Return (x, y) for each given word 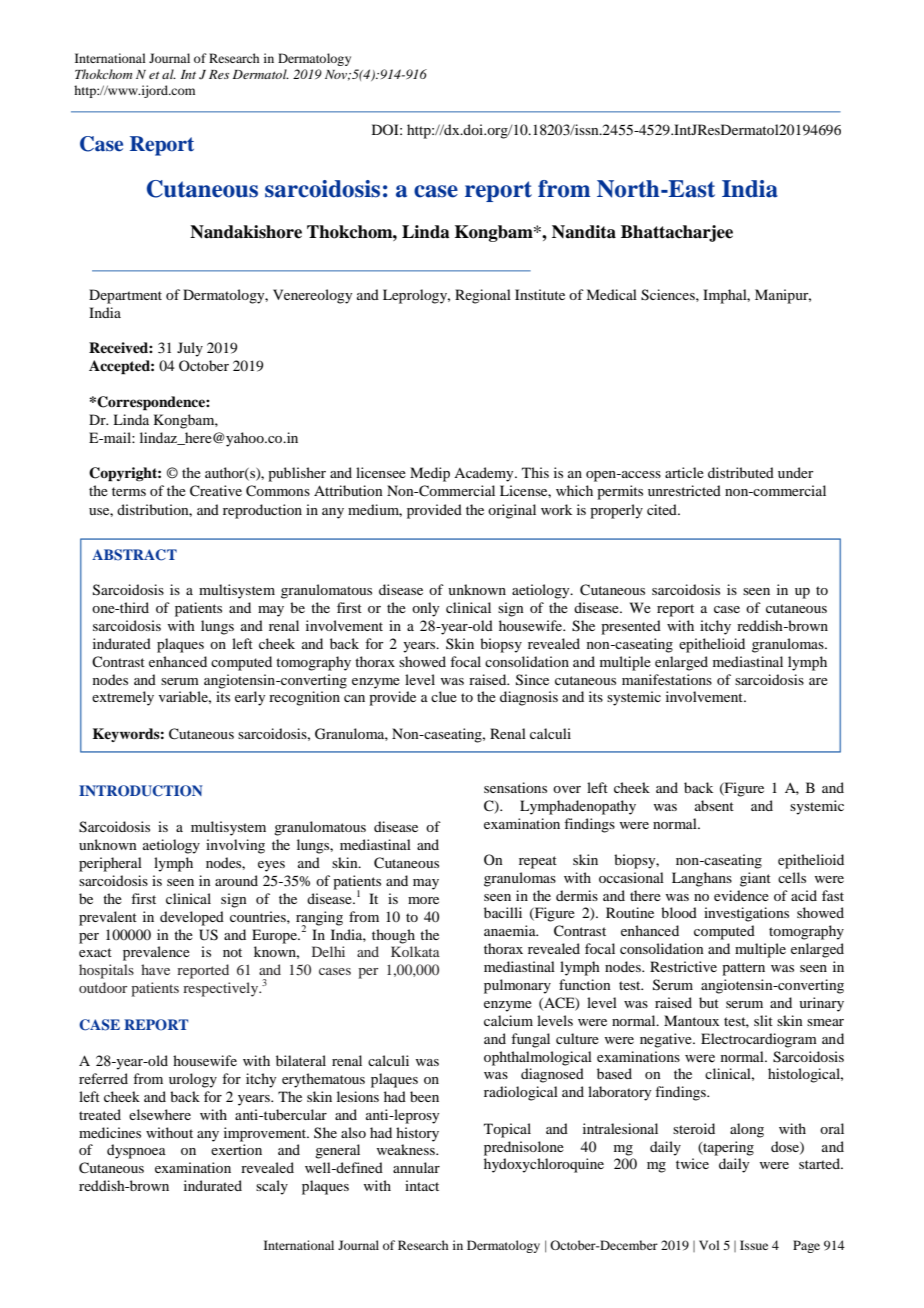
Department (125, 296)
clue (444, 696)
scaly (272, 1187)
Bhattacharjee (677, 233)
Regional (483, 296)
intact (422, 1185)
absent (714, 805)
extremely (123, 698)
